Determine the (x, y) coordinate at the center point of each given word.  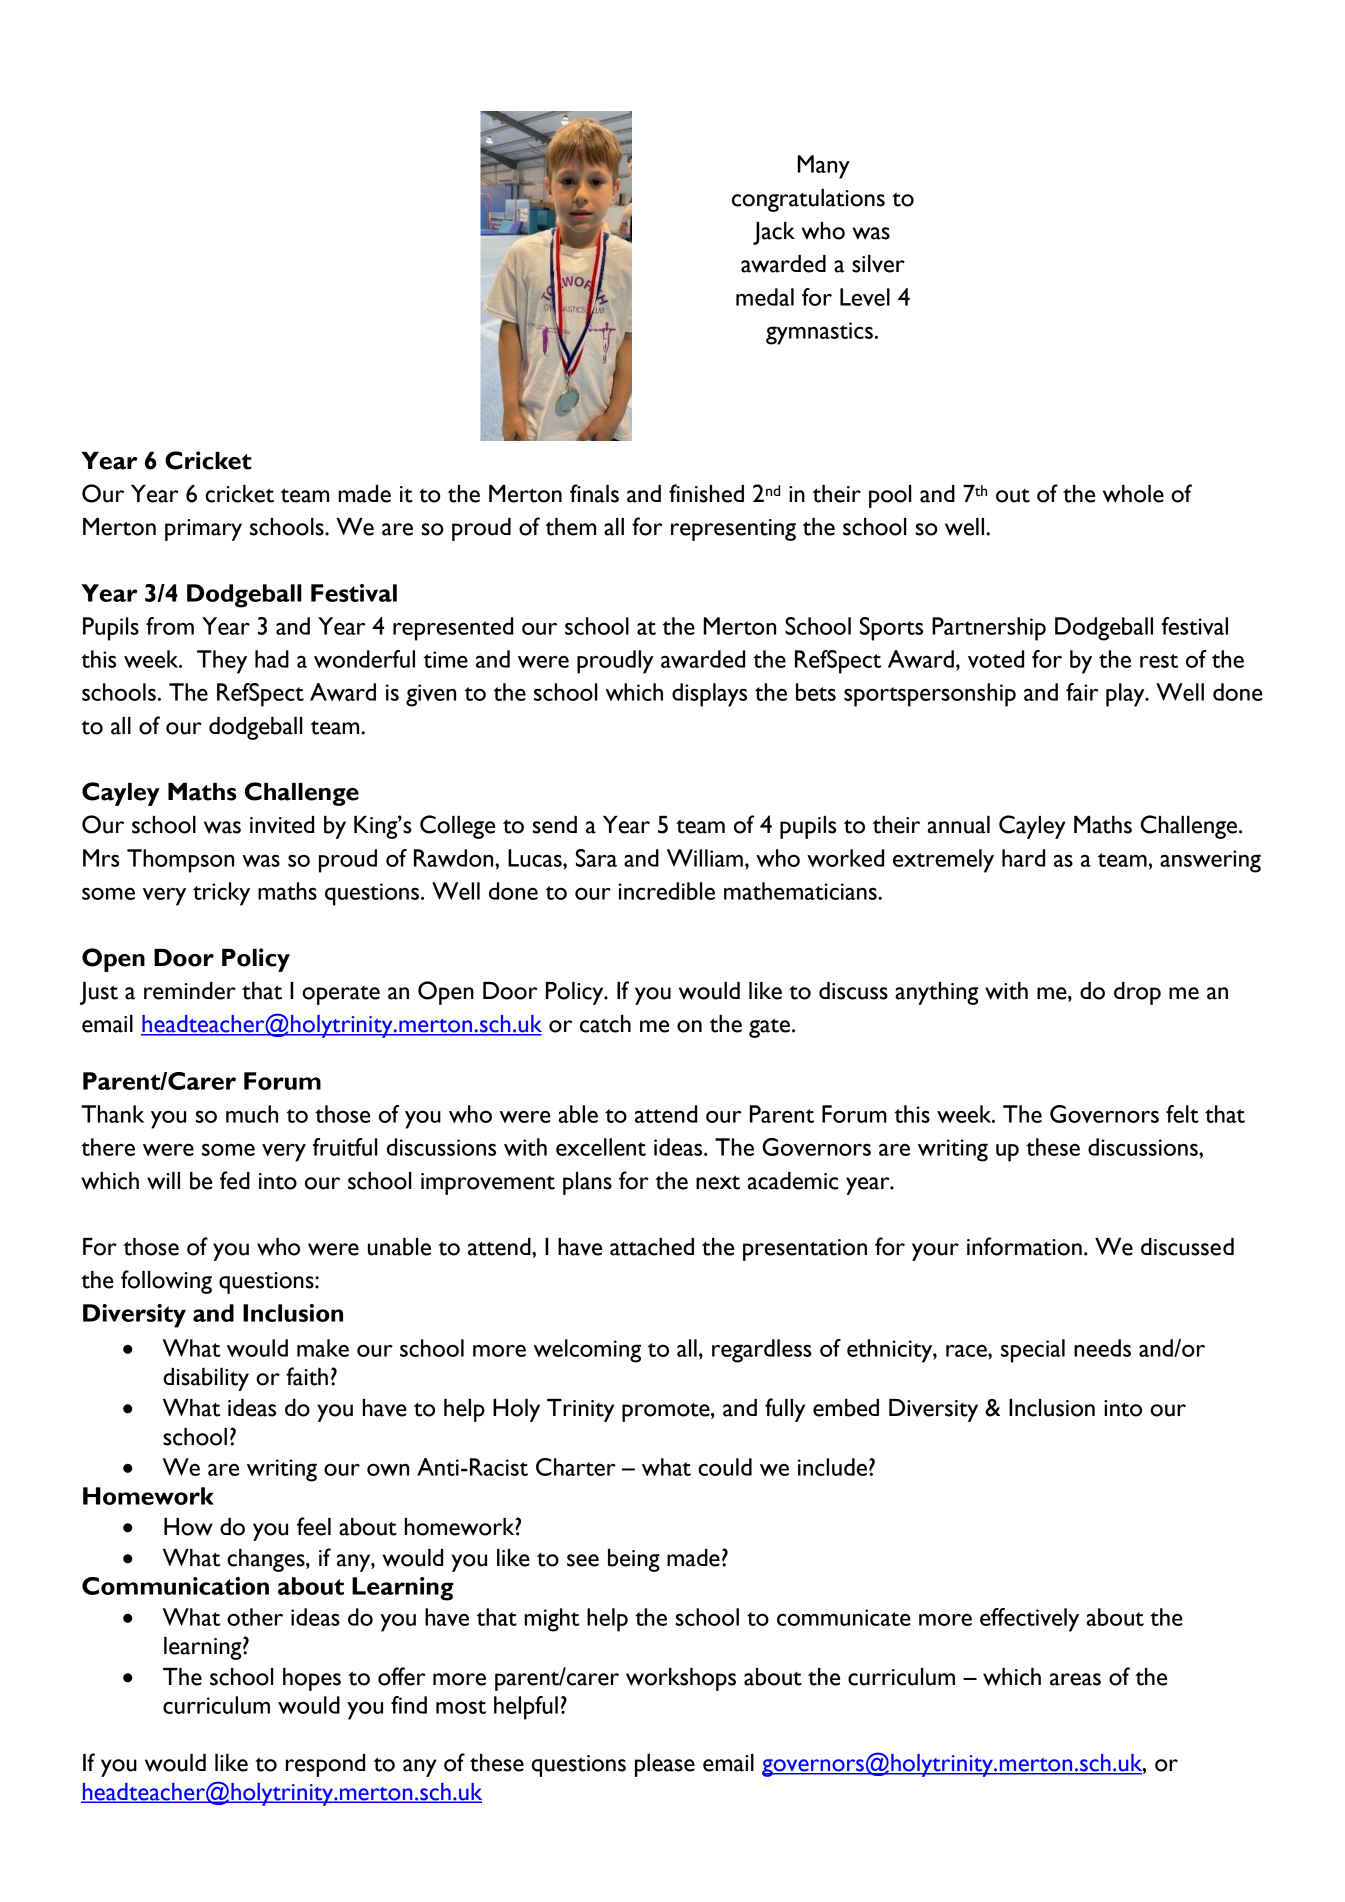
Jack (774, 233)
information (1024, 1246)
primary (203, 530)
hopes (312, 1679)
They (222, 662)
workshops (681, 1679)
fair (1082, 692)
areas (1075, 1679)
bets (816, 692)
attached (652, 1247)
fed (235, 1180)
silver (878, 264)
